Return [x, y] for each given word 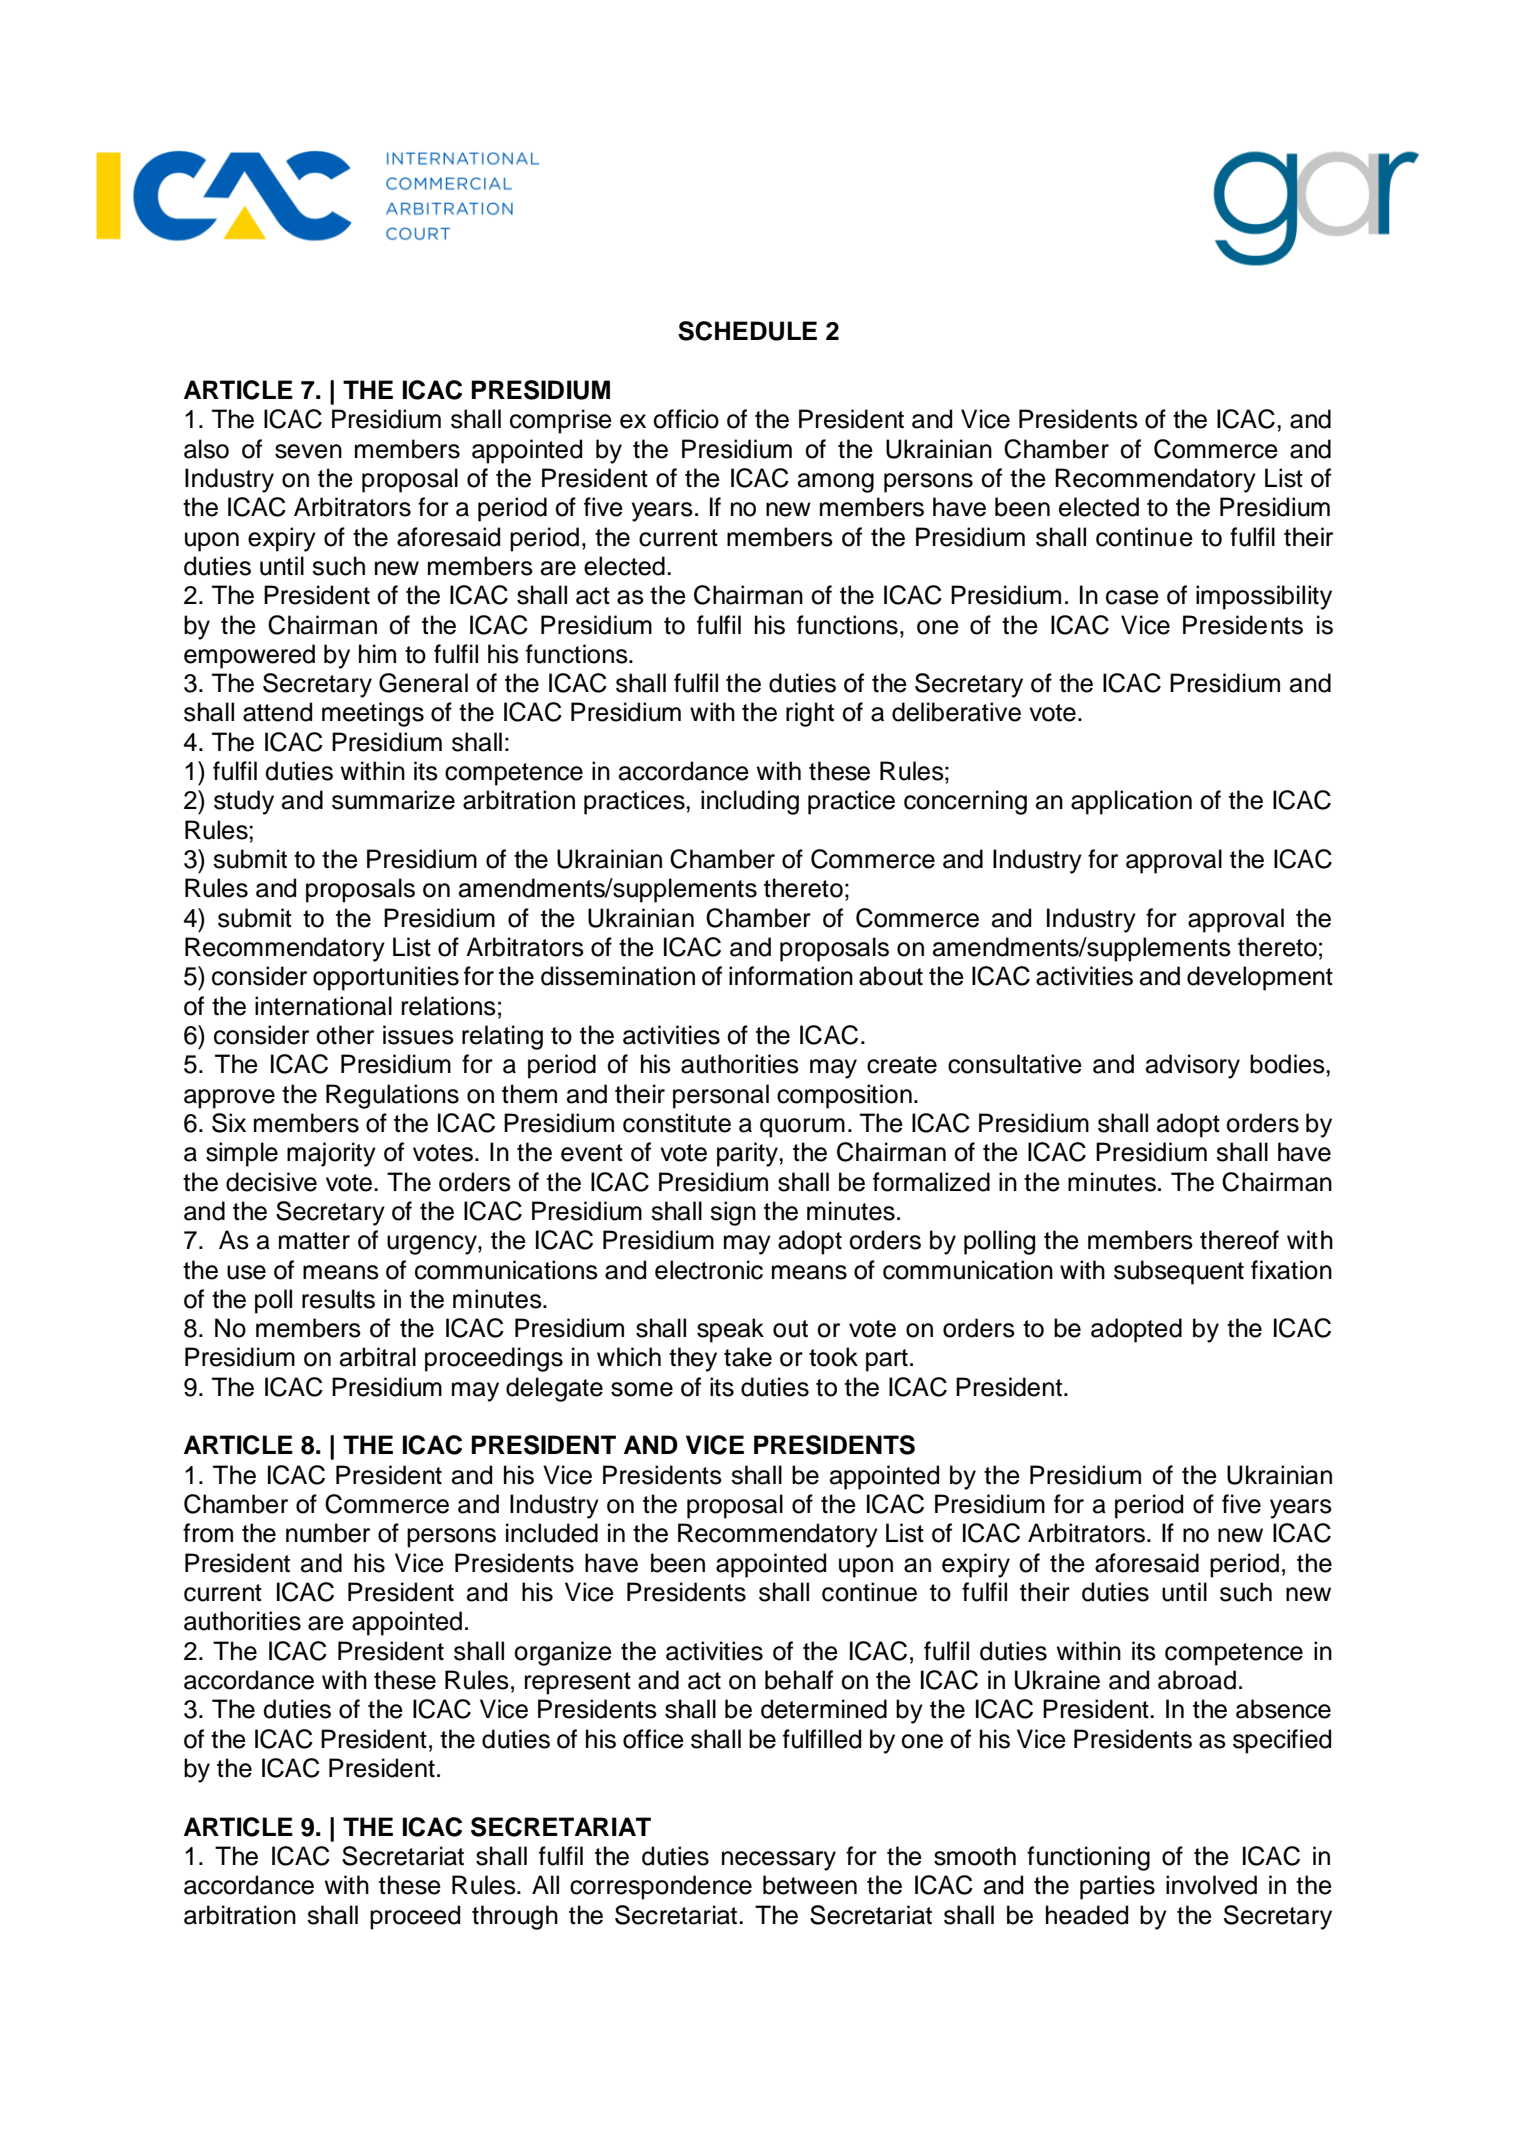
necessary [779, 1861]
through [515, 1917]
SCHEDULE [747, 331]
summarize [393, 800]
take [748, 1357]
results [338, 1299]
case [1132, 597]
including [750, 802]
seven [308, 451]
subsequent [1179, 1272]
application [1131, 802]
